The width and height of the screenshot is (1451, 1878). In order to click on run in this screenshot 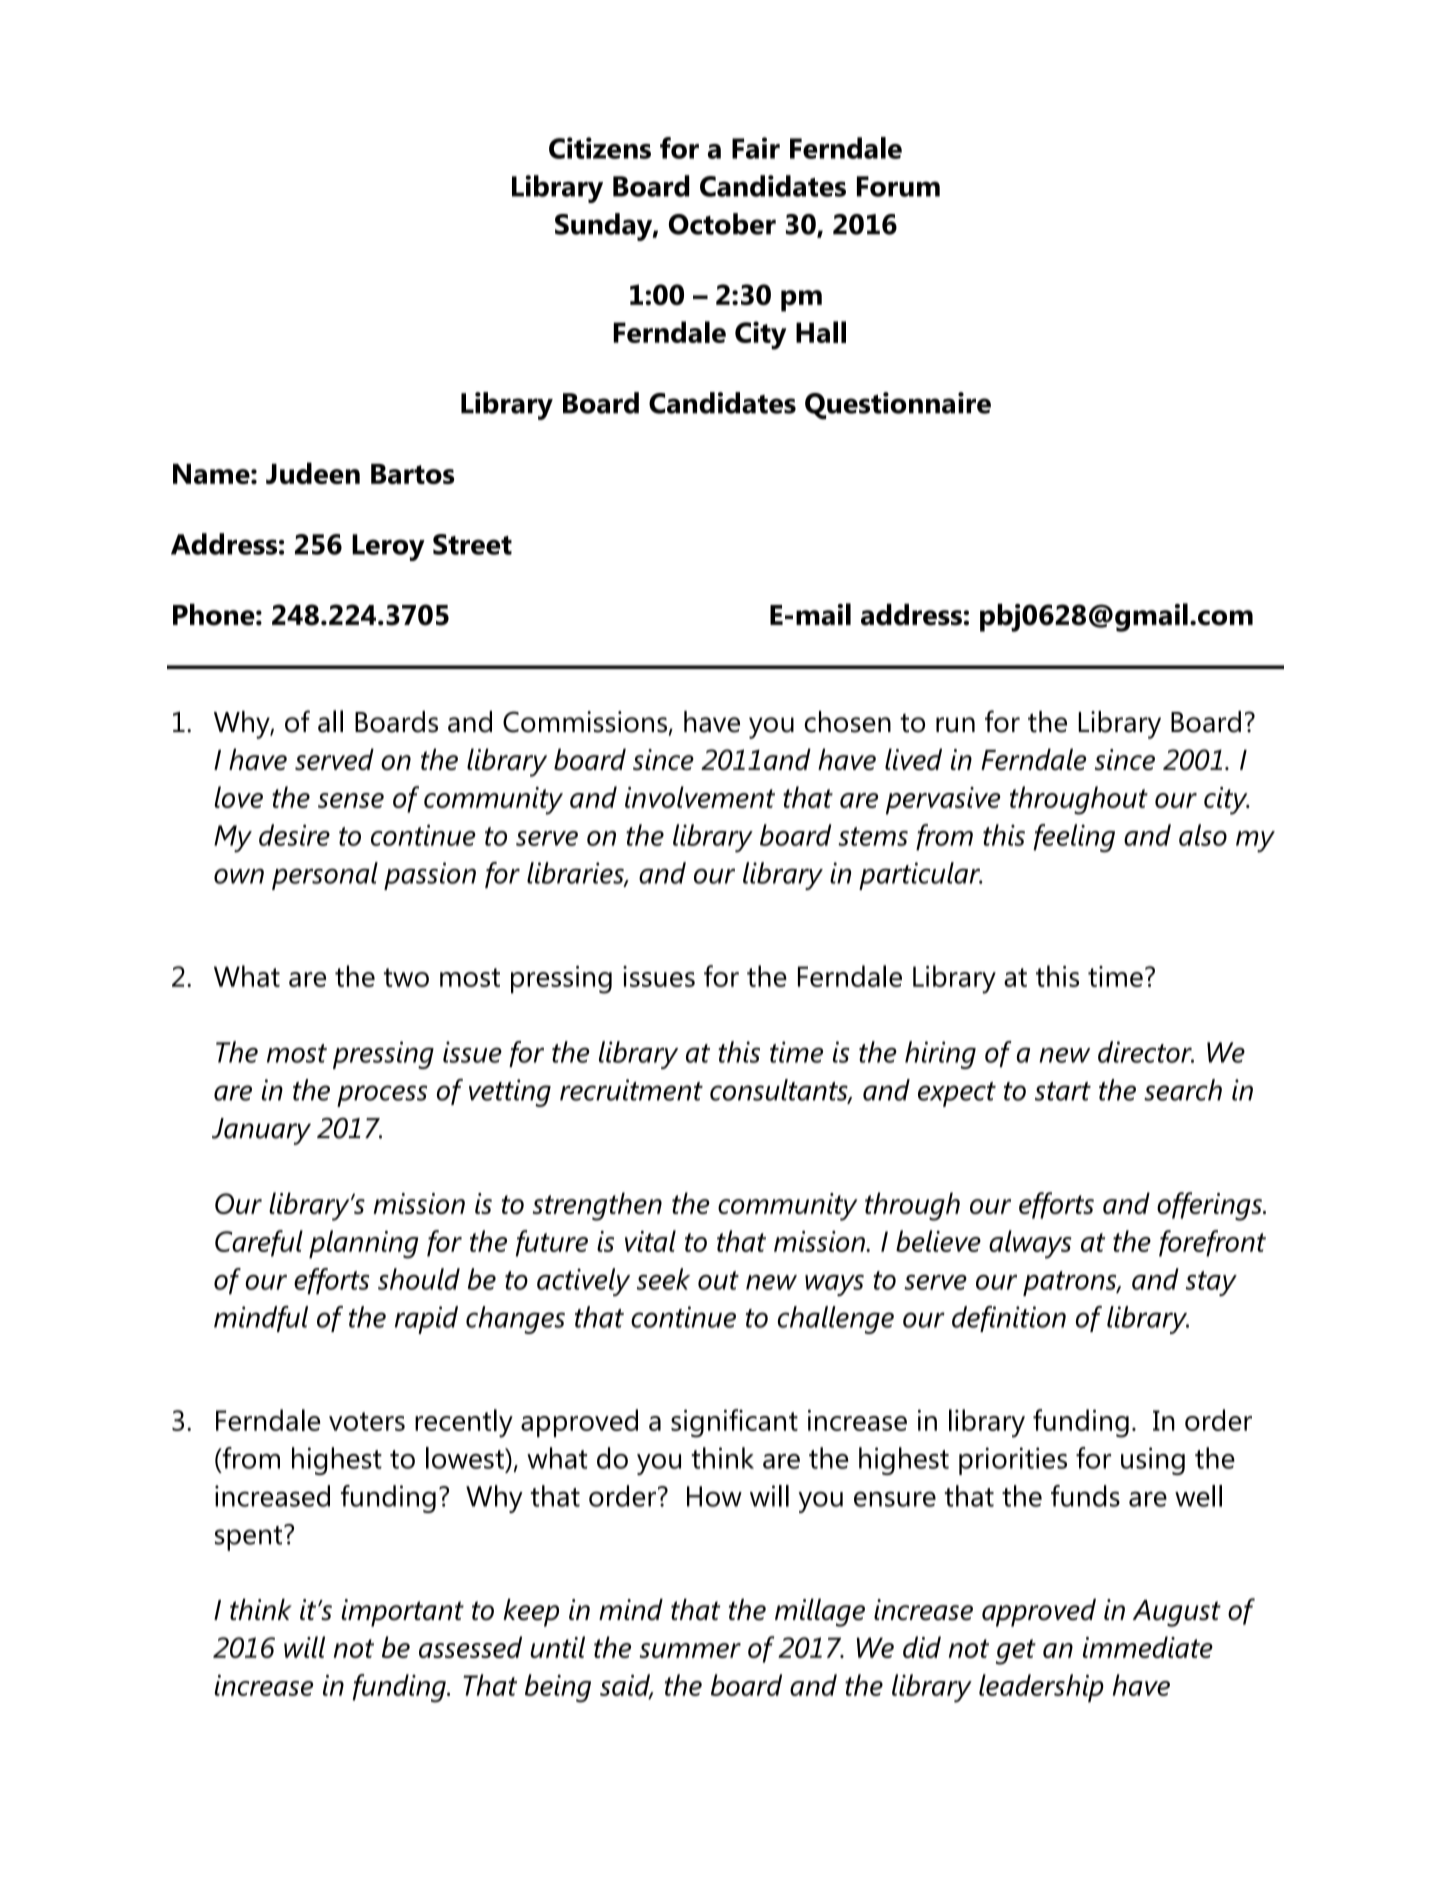, I will do `click(955, 725)`.
